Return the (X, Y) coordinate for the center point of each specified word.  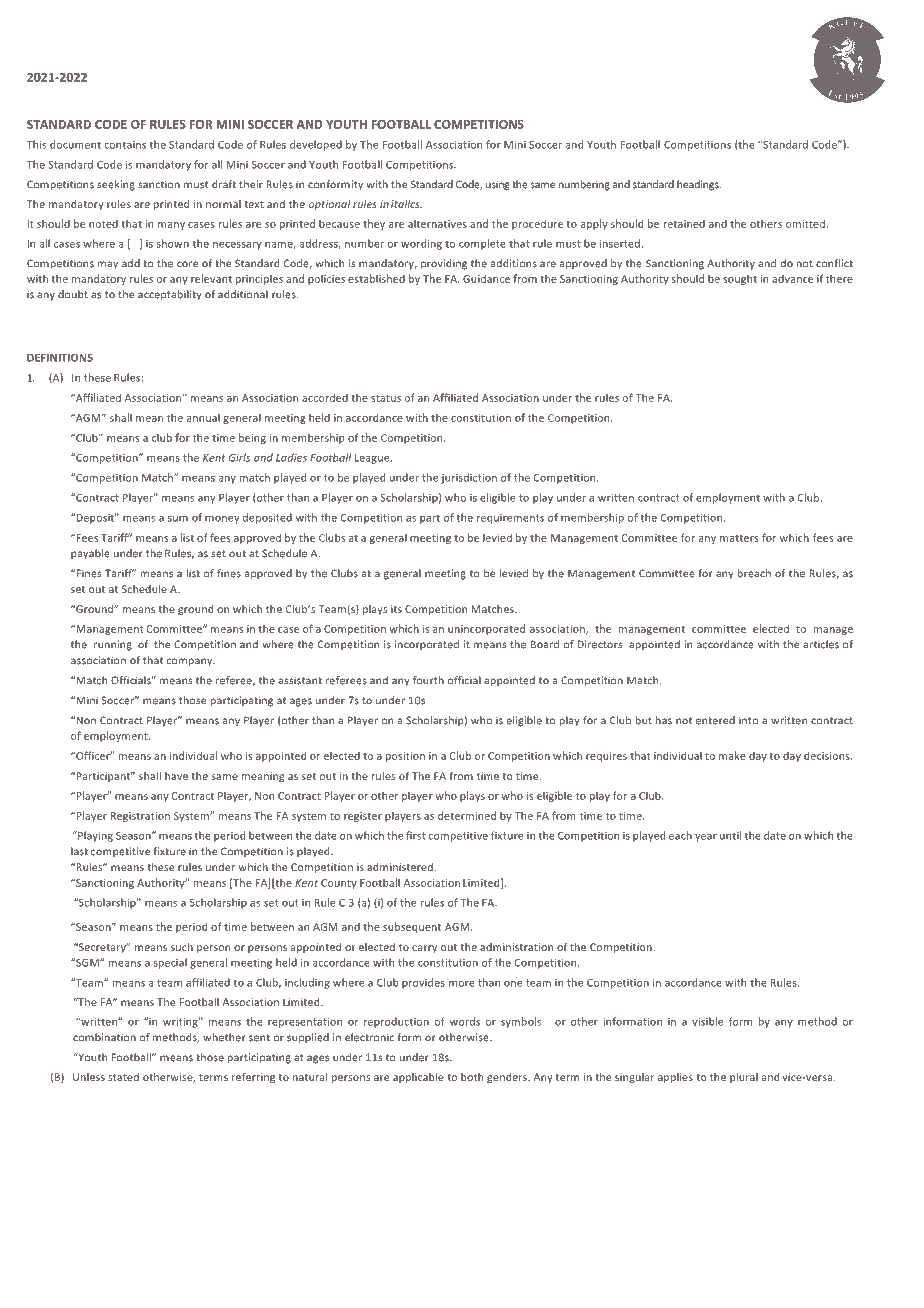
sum (178, 519)
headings (699, 185)
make (732, 755)
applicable (418, 1078)
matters (739, 538)
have (176, 776)
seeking (116, 185)
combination (104, 1037)
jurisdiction (469, 478)
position (405, 757)
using (497, 185)
